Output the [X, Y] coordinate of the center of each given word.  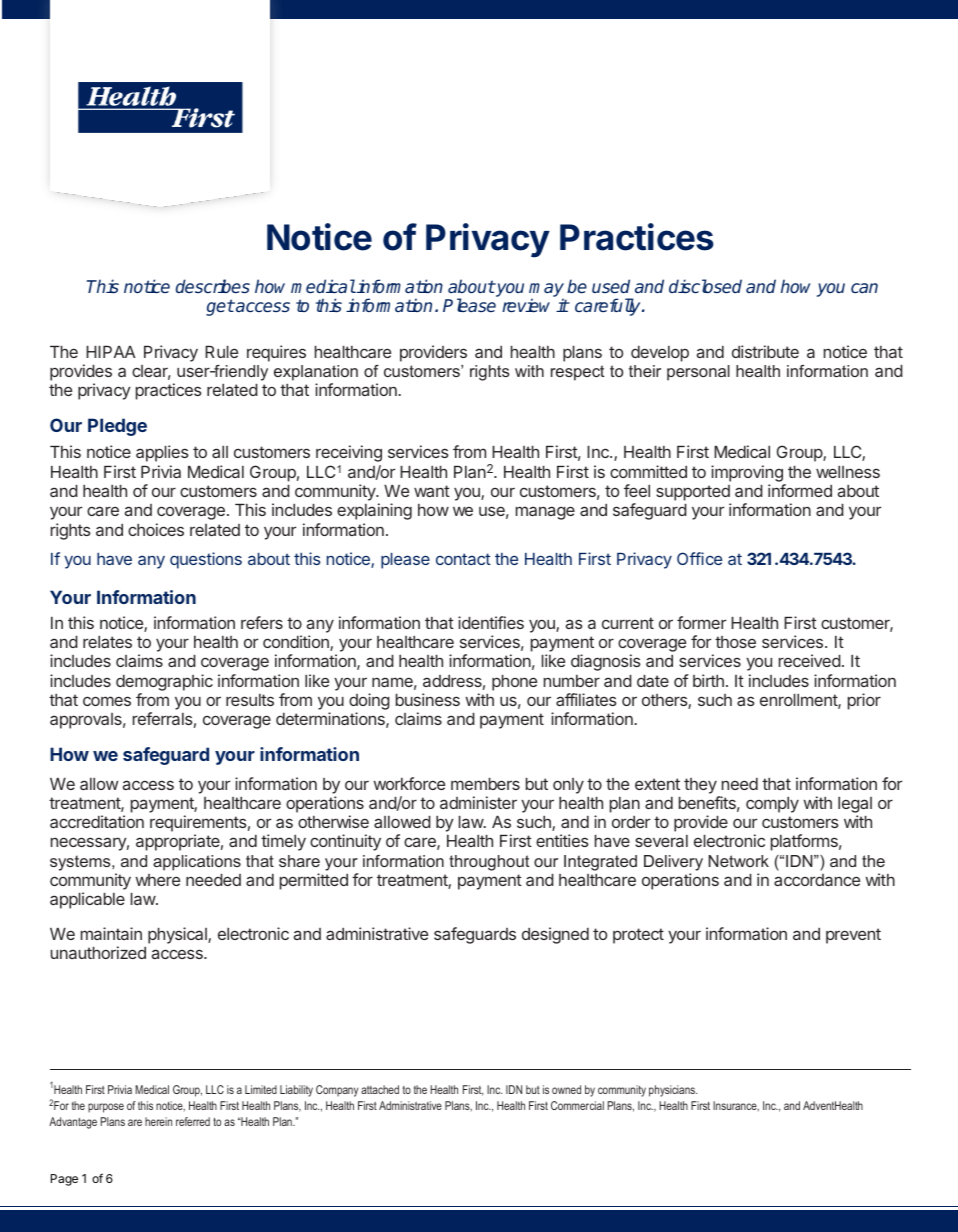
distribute [765, 351]
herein [158, 1121]
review [526, 305]
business [428, 699]
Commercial [577, 1105]
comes [107, 701]
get [220, 307]
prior [864, 701]
